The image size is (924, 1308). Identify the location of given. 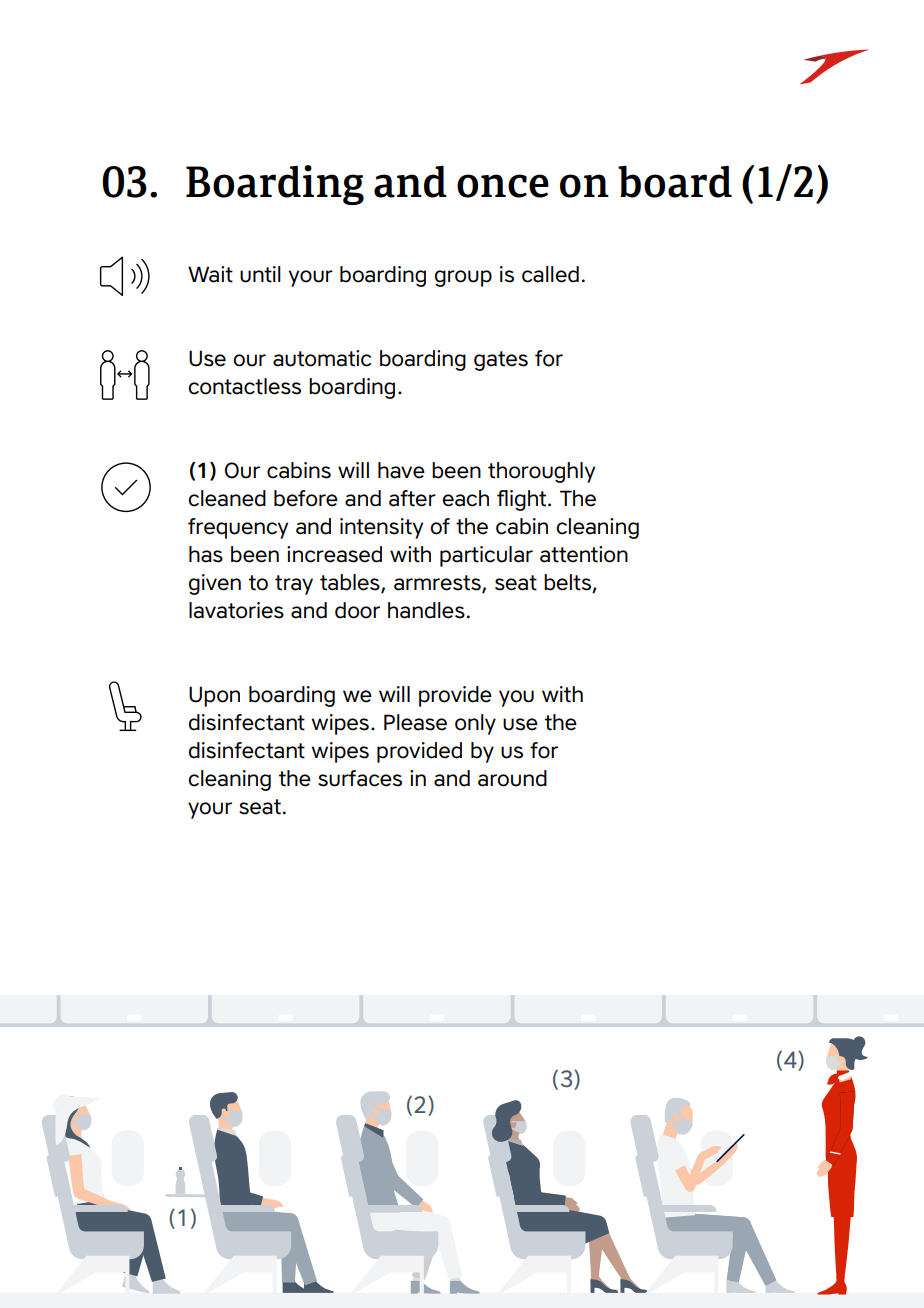
(215, 584).
